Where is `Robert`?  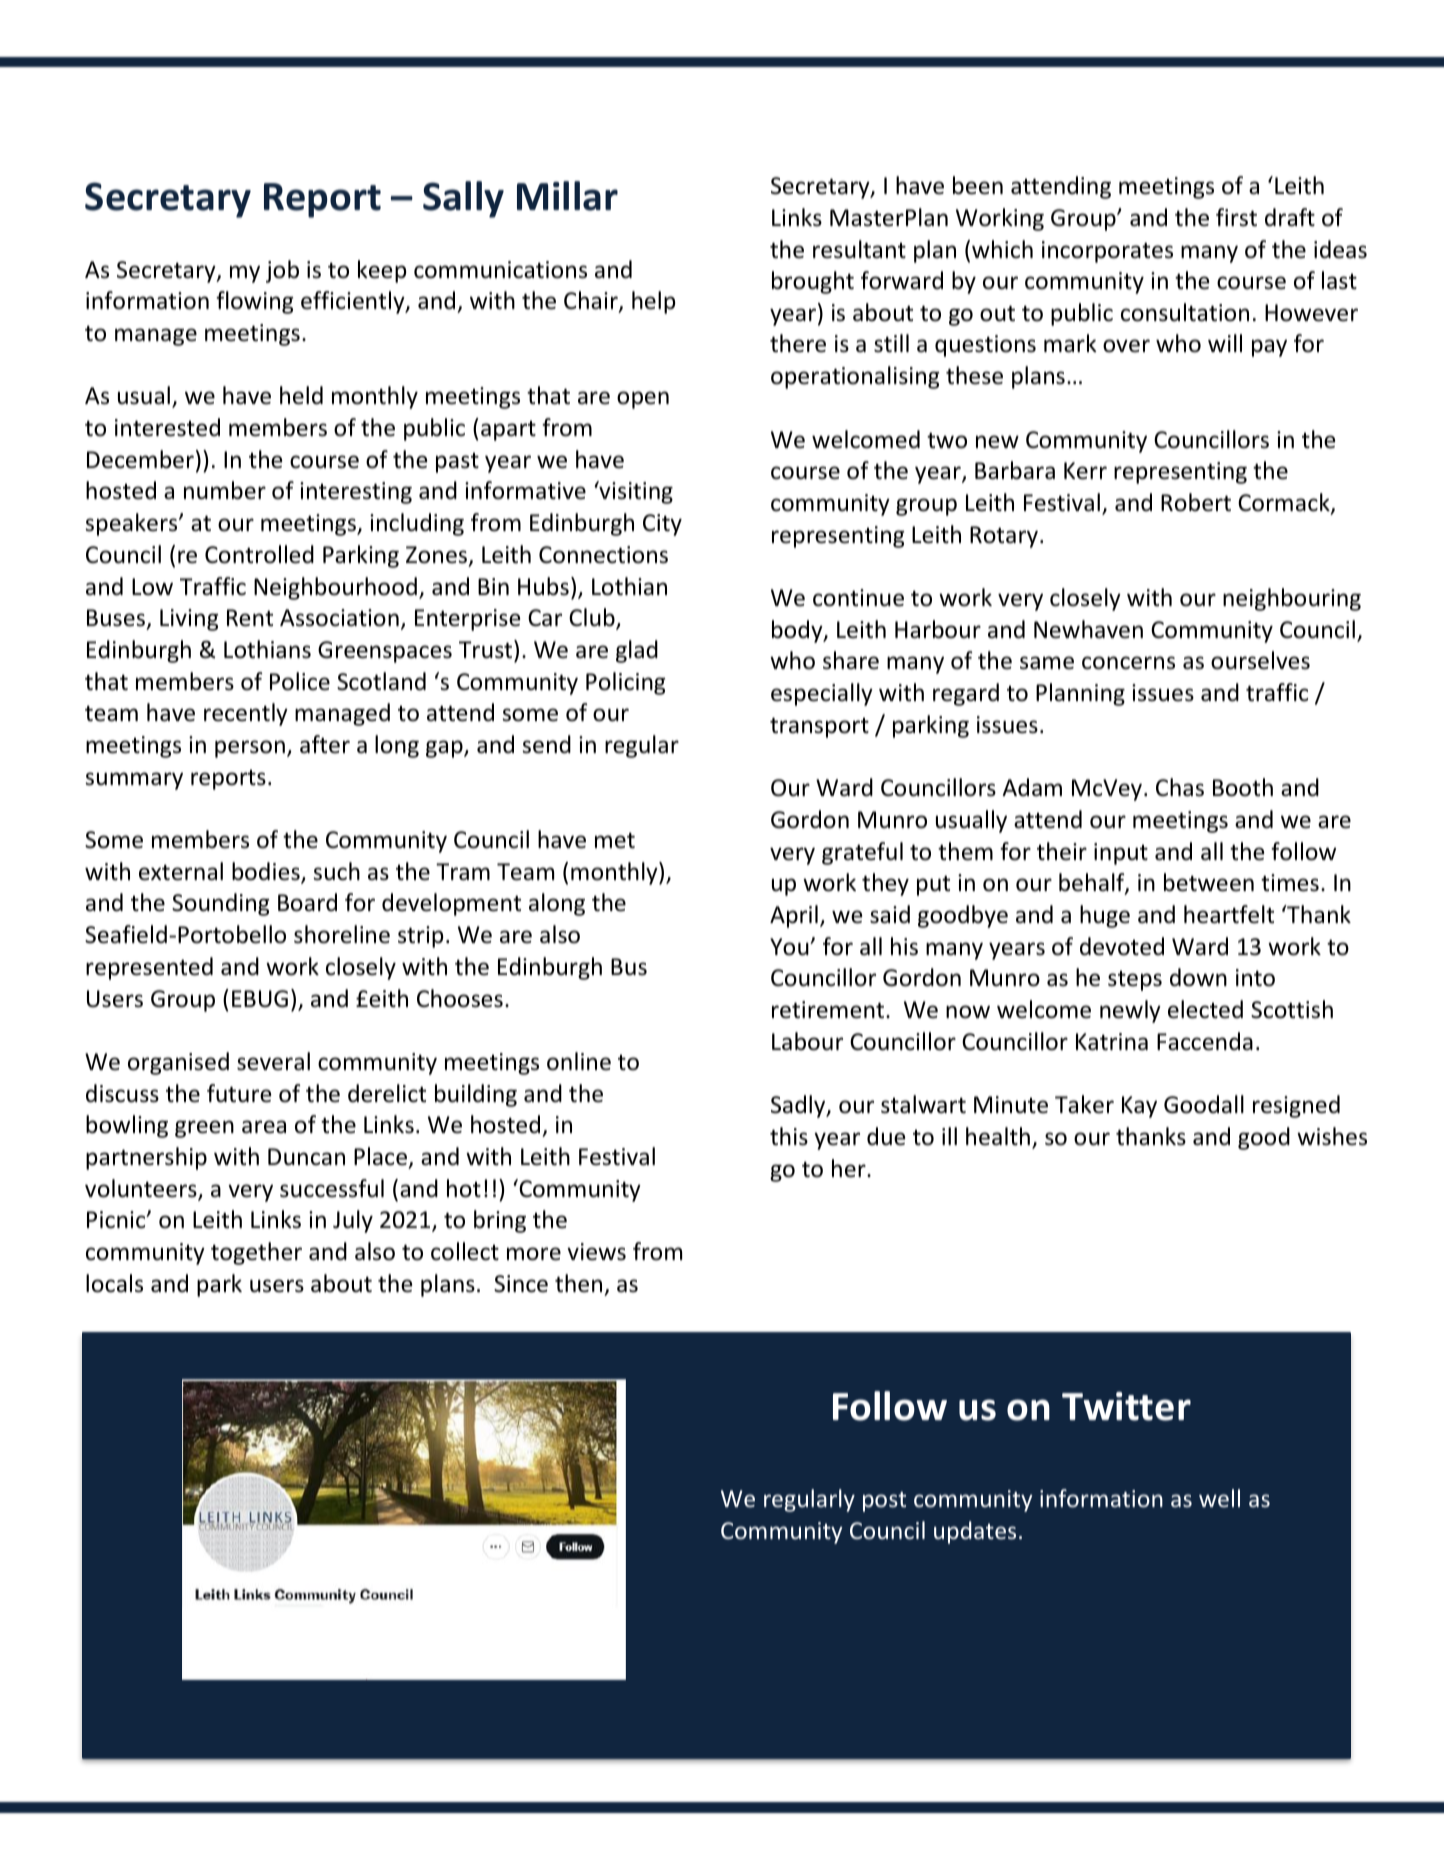 Robert is located at coordinates (1196, 502).
